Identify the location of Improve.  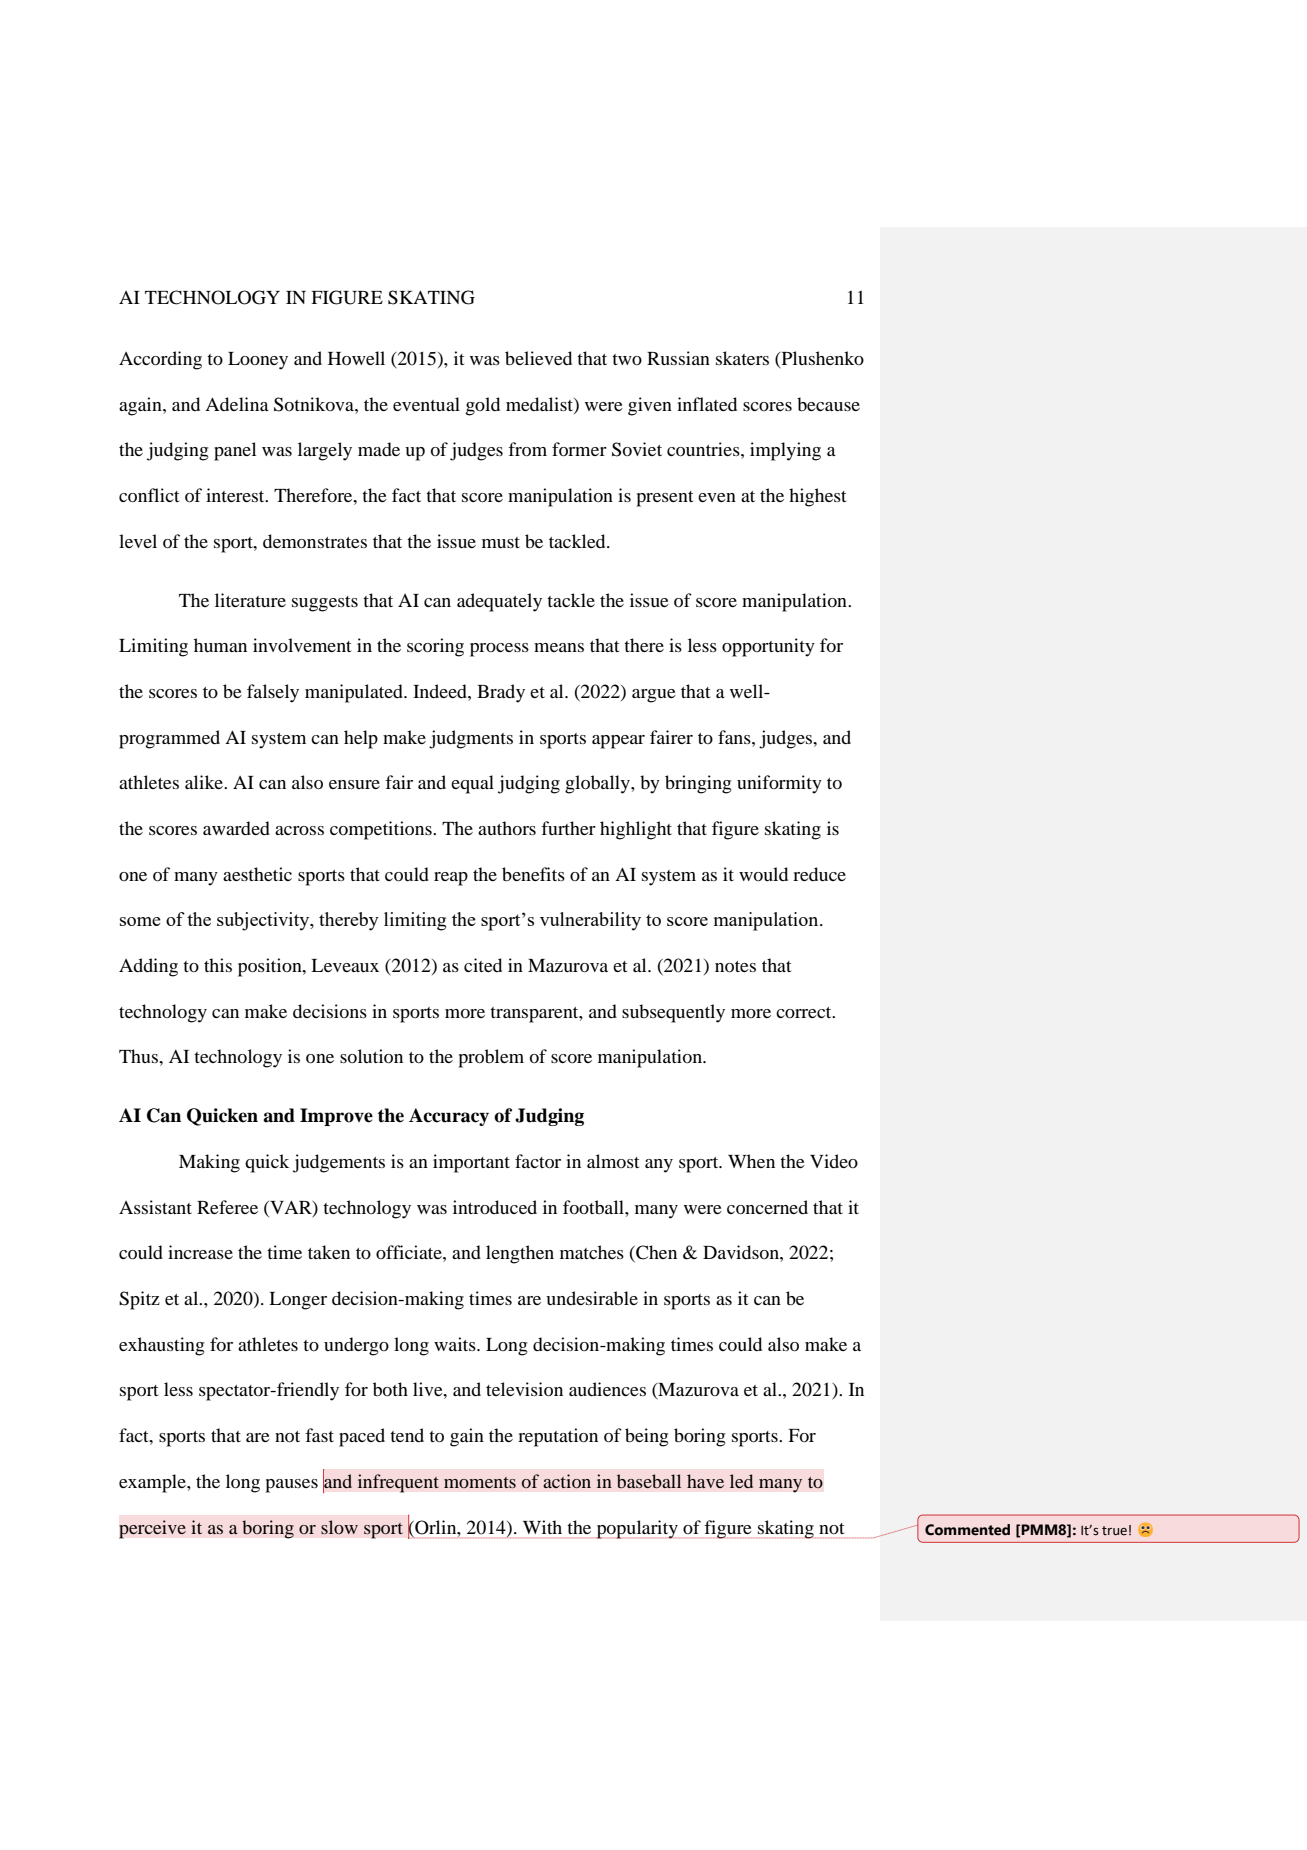
(336, 1117).
